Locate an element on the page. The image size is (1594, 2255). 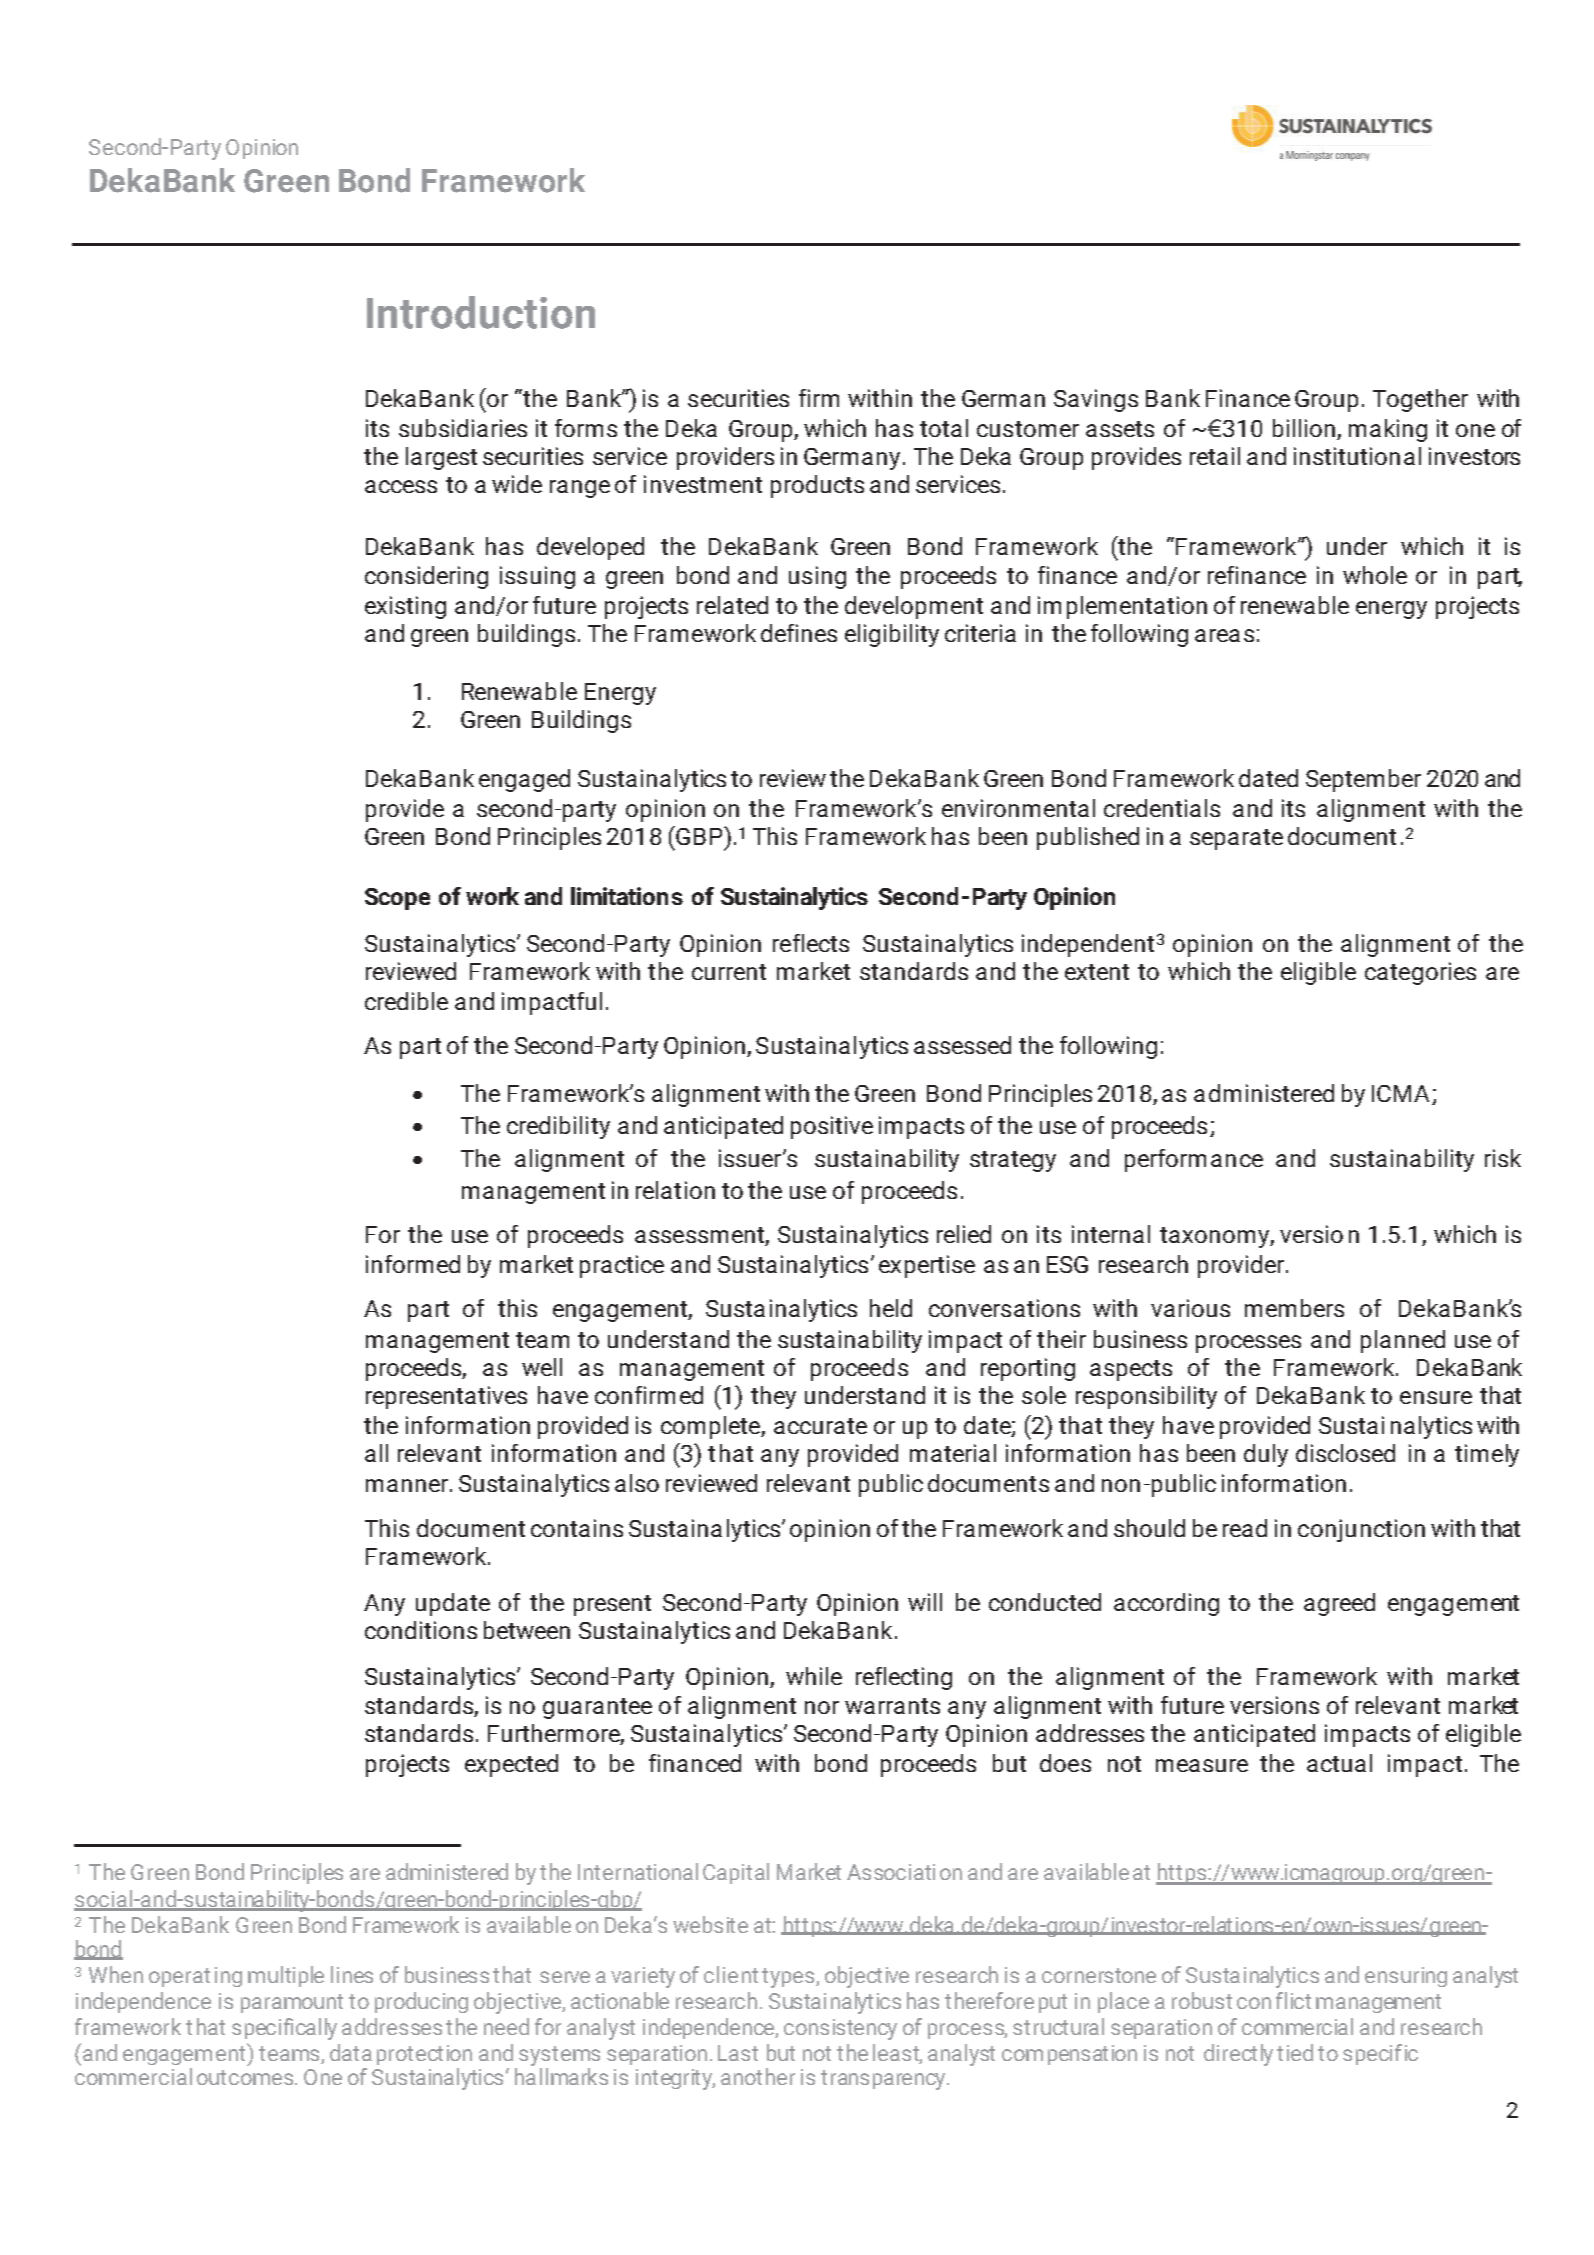
Together is located at coordinates (1420, 400).
